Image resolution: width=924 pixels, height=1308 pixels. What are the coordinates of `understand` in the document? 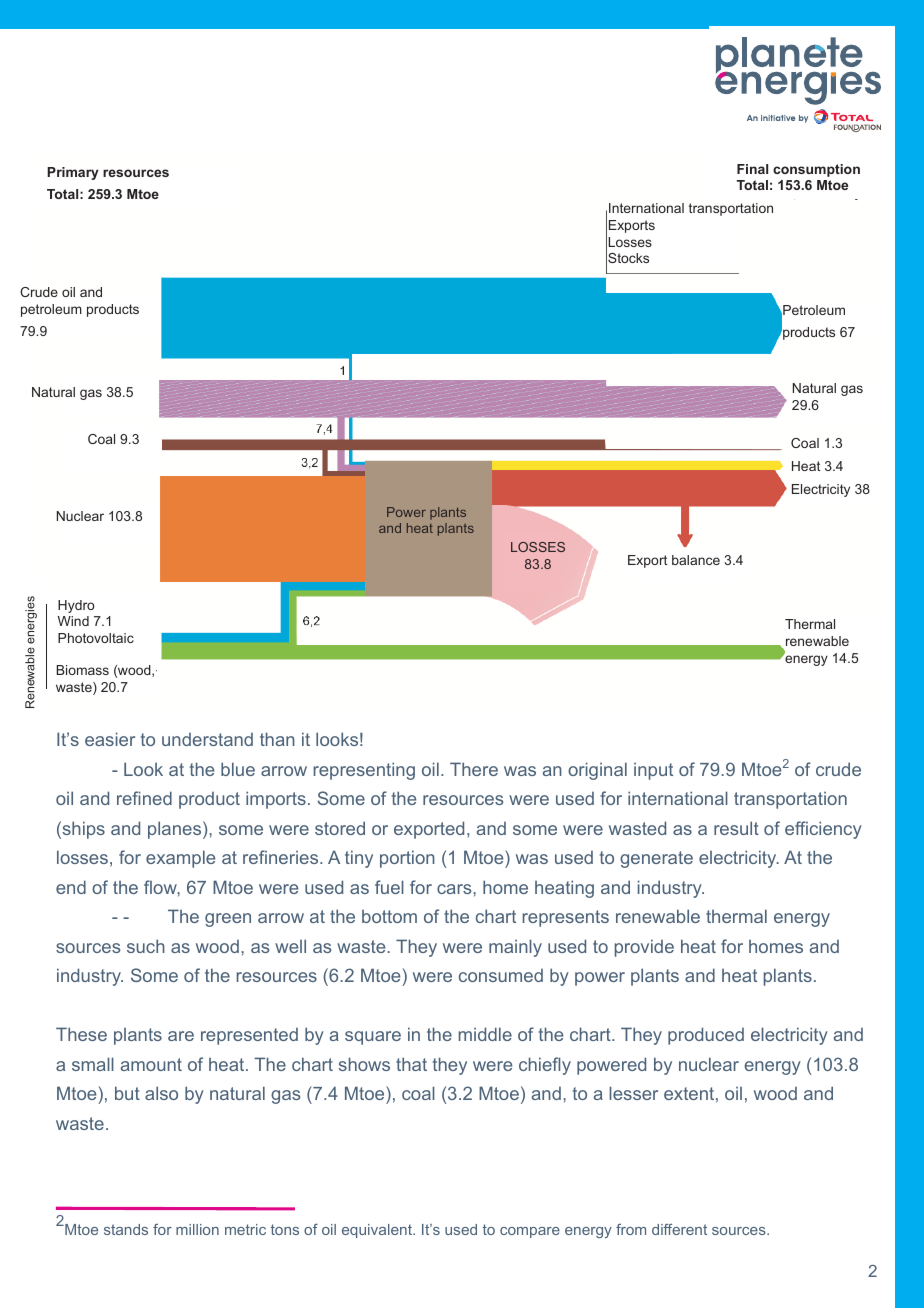 It's located at (207, 739).
